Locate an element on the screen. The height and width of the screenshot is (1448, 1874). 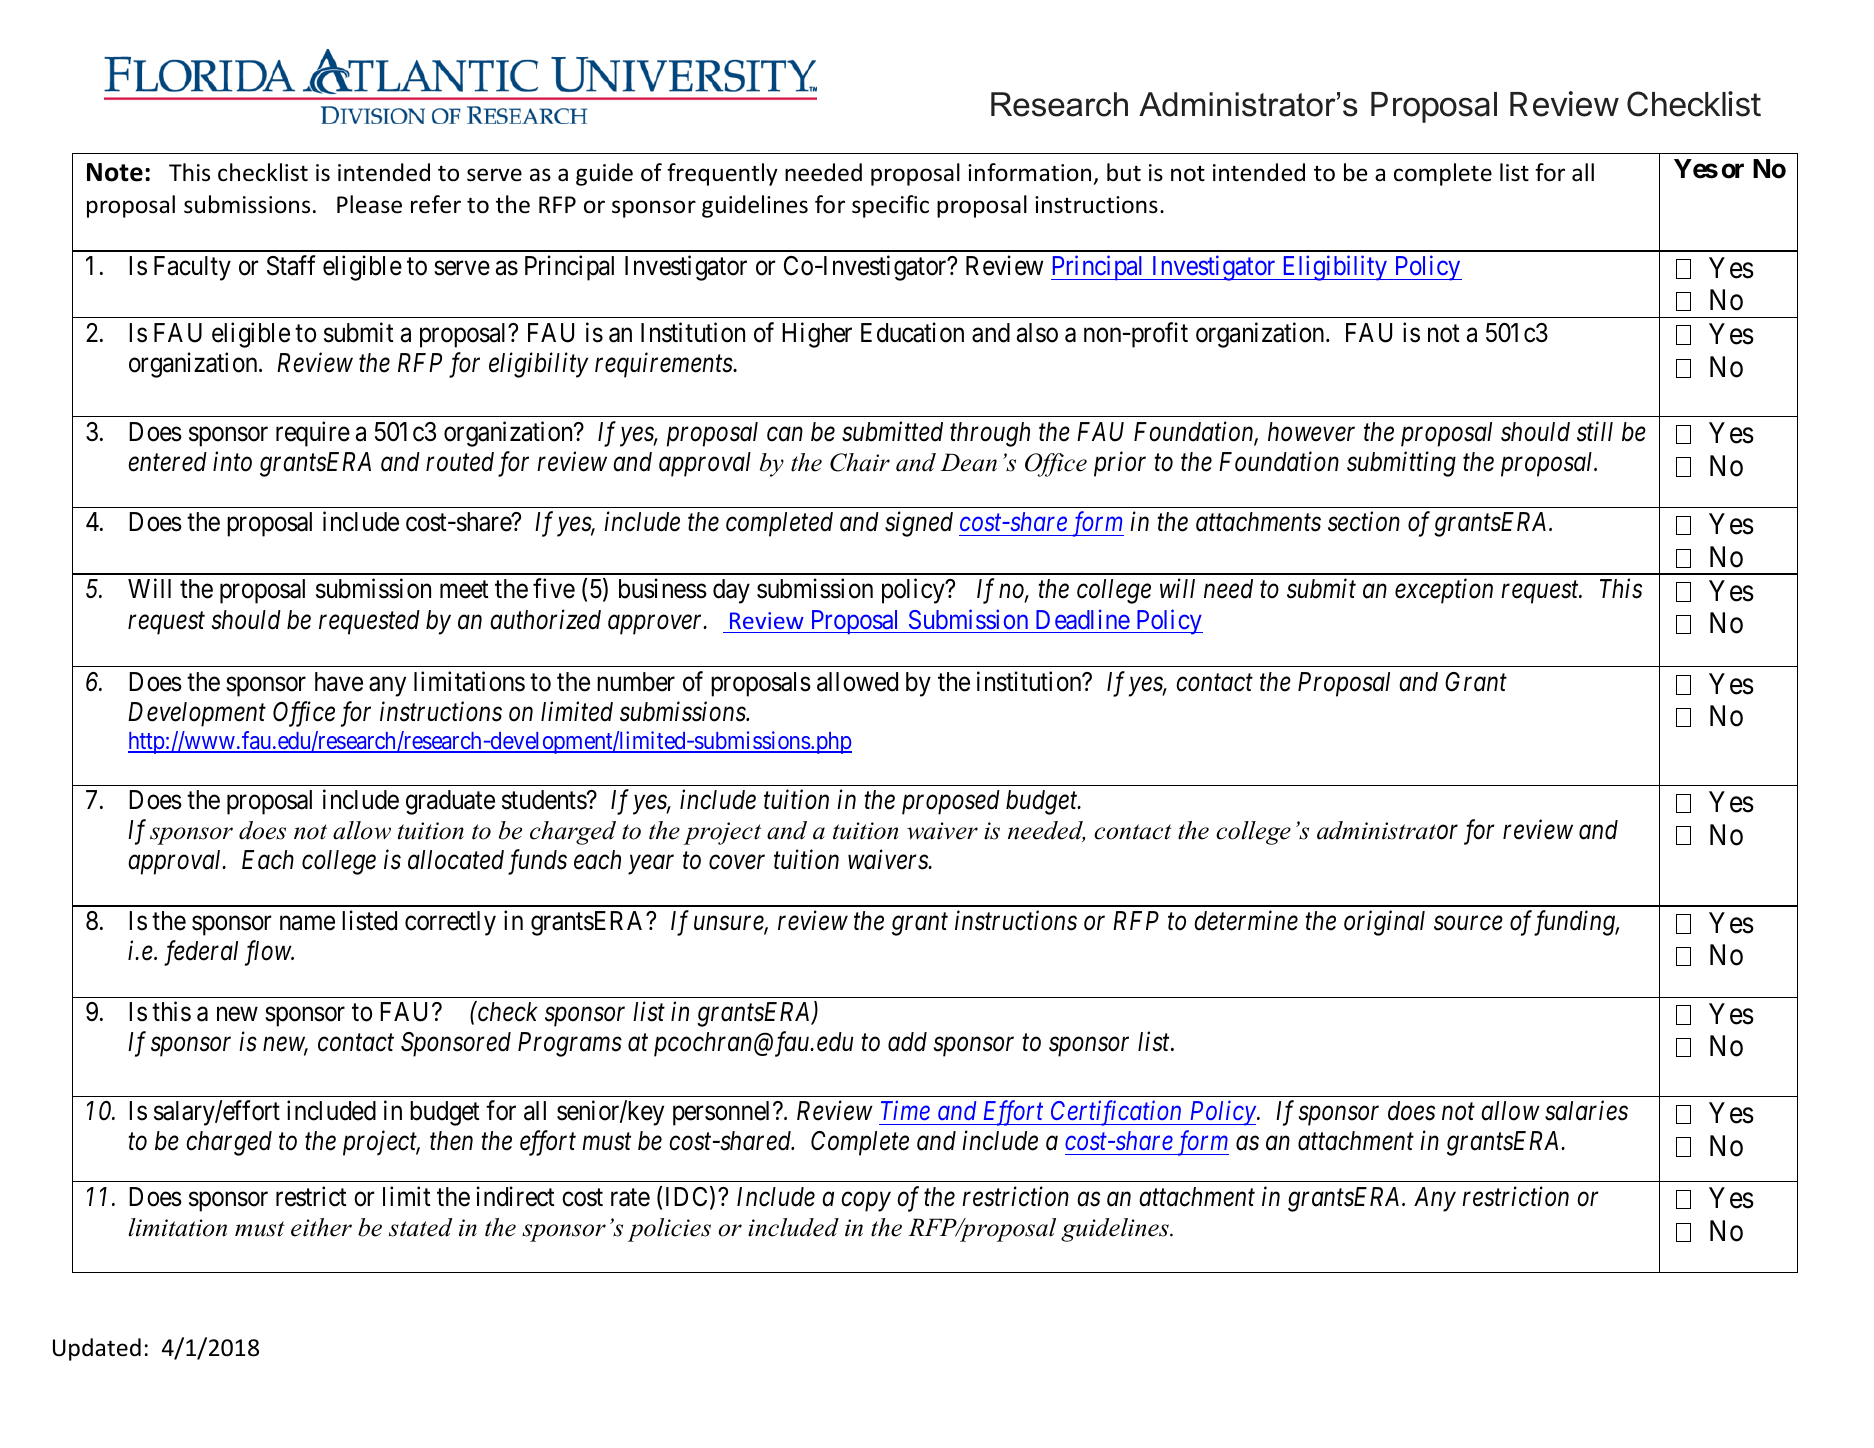
specific is located at coordinates (890, 206).
